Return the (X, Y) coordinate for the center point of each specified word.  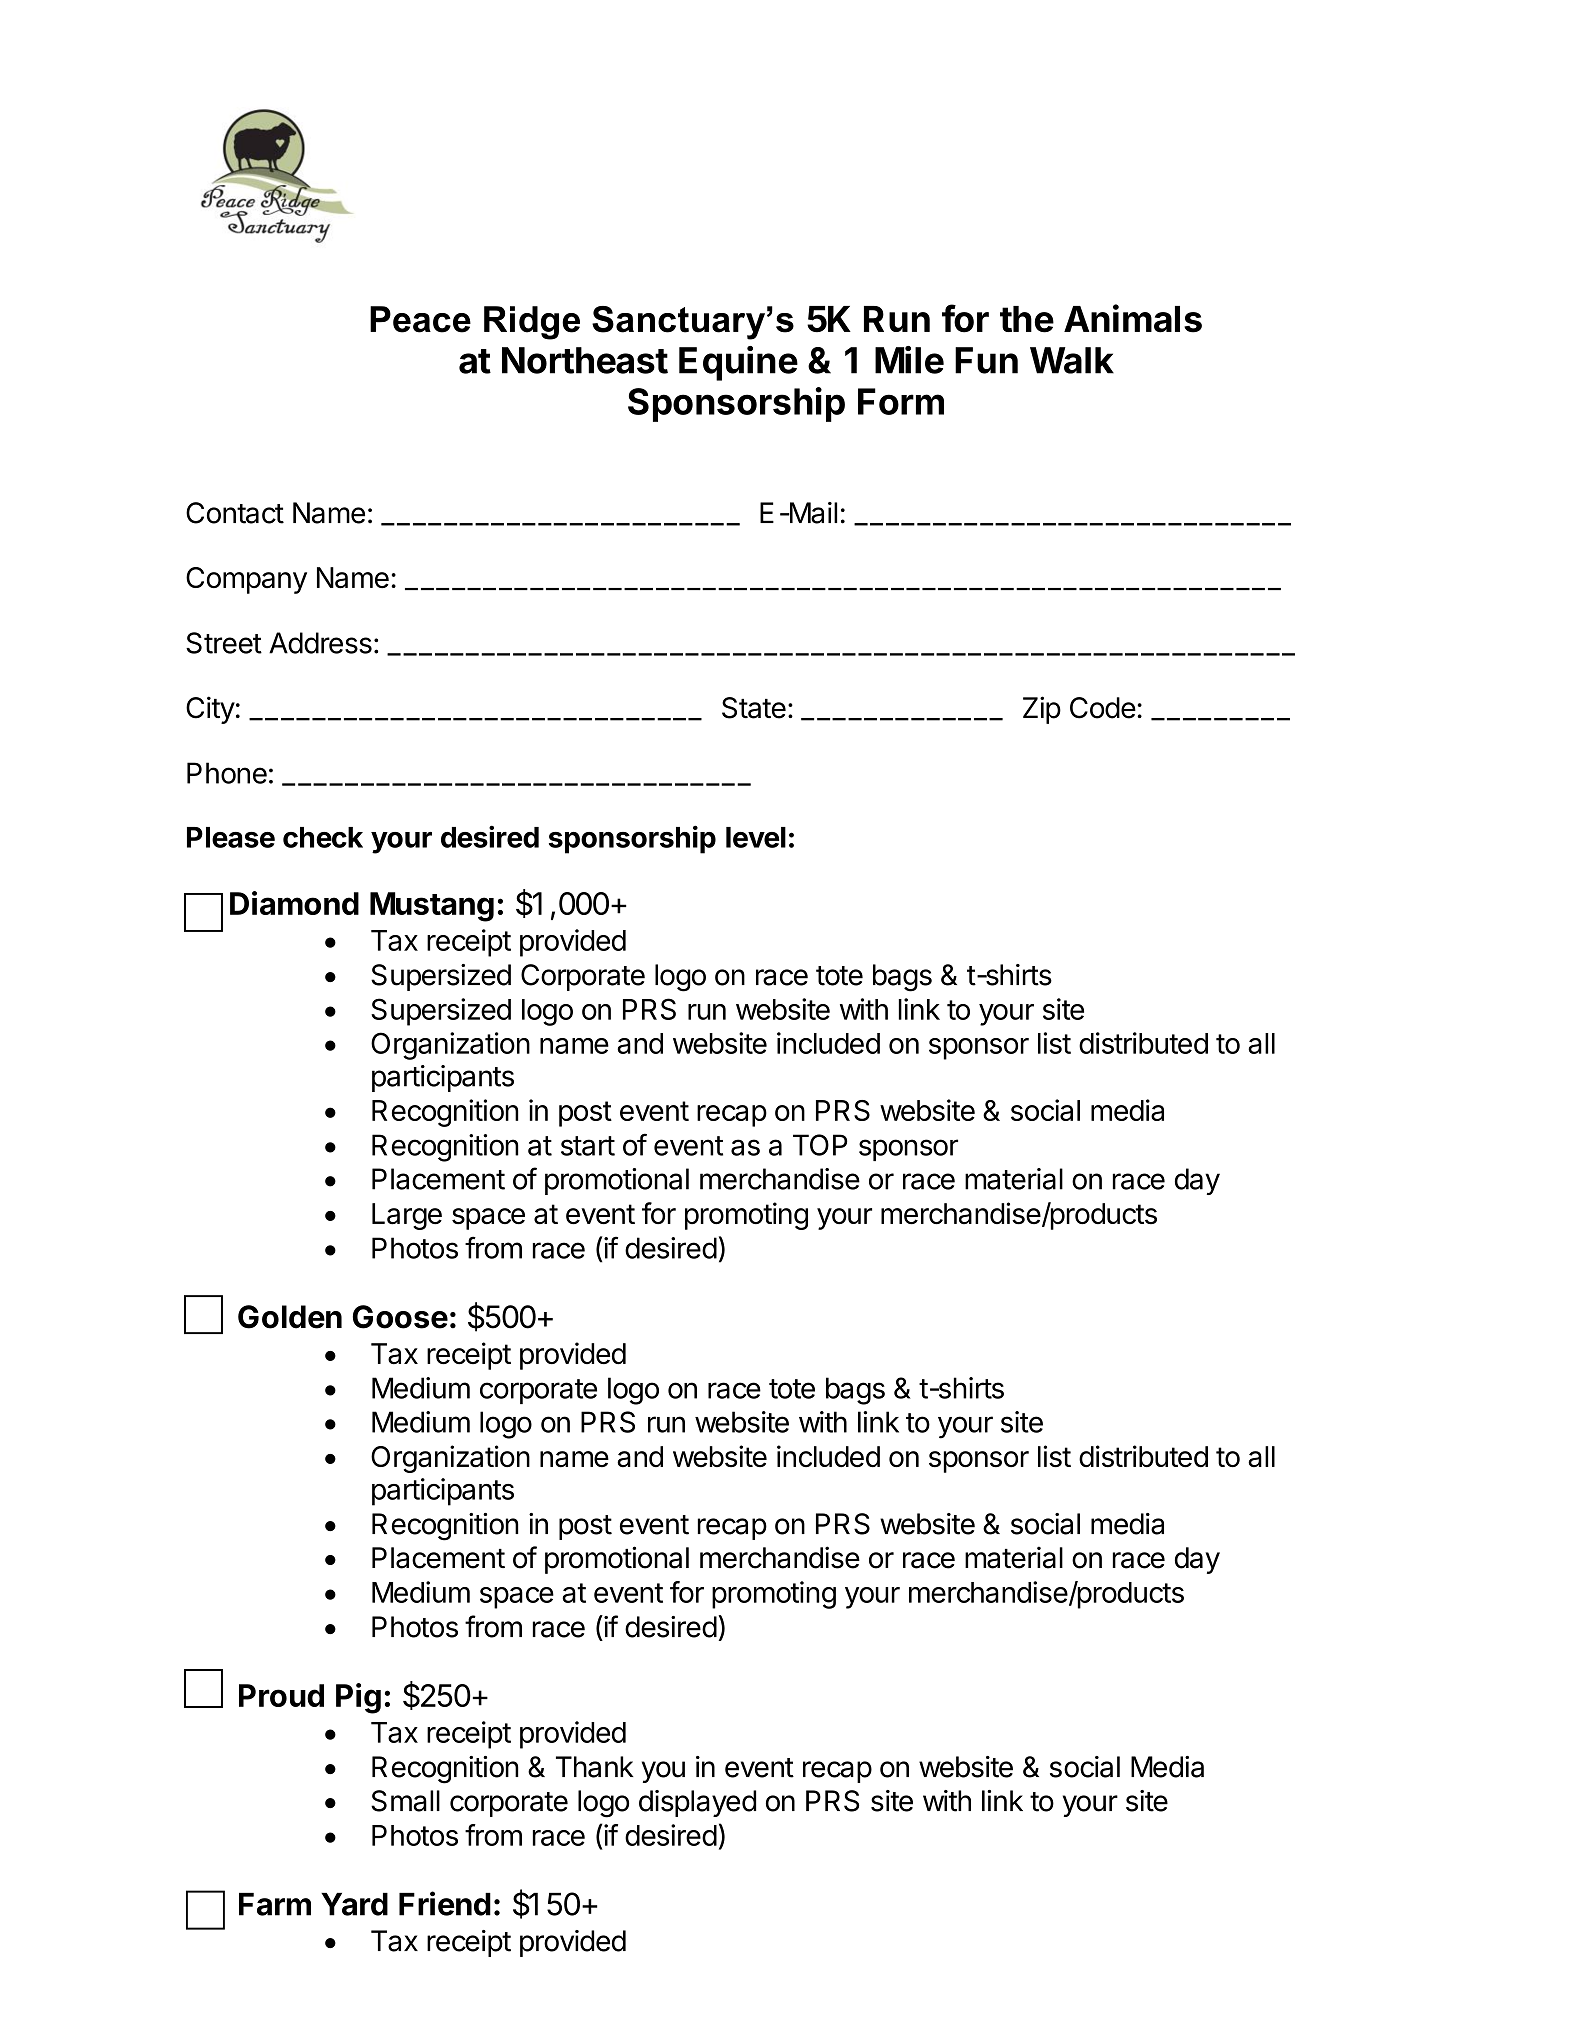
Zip (1042, 710)
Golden (290, 1317)
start (588, 1146)
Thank (595, 1767)
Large (407, 1216)
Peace (420, 319)
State (754, 708)
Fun (986, 360)
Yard (354, 1904)
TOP (820, 1145)
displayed (697, 1803)
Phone (227, 773)
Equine (738, 363)
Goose (400, 1317)
